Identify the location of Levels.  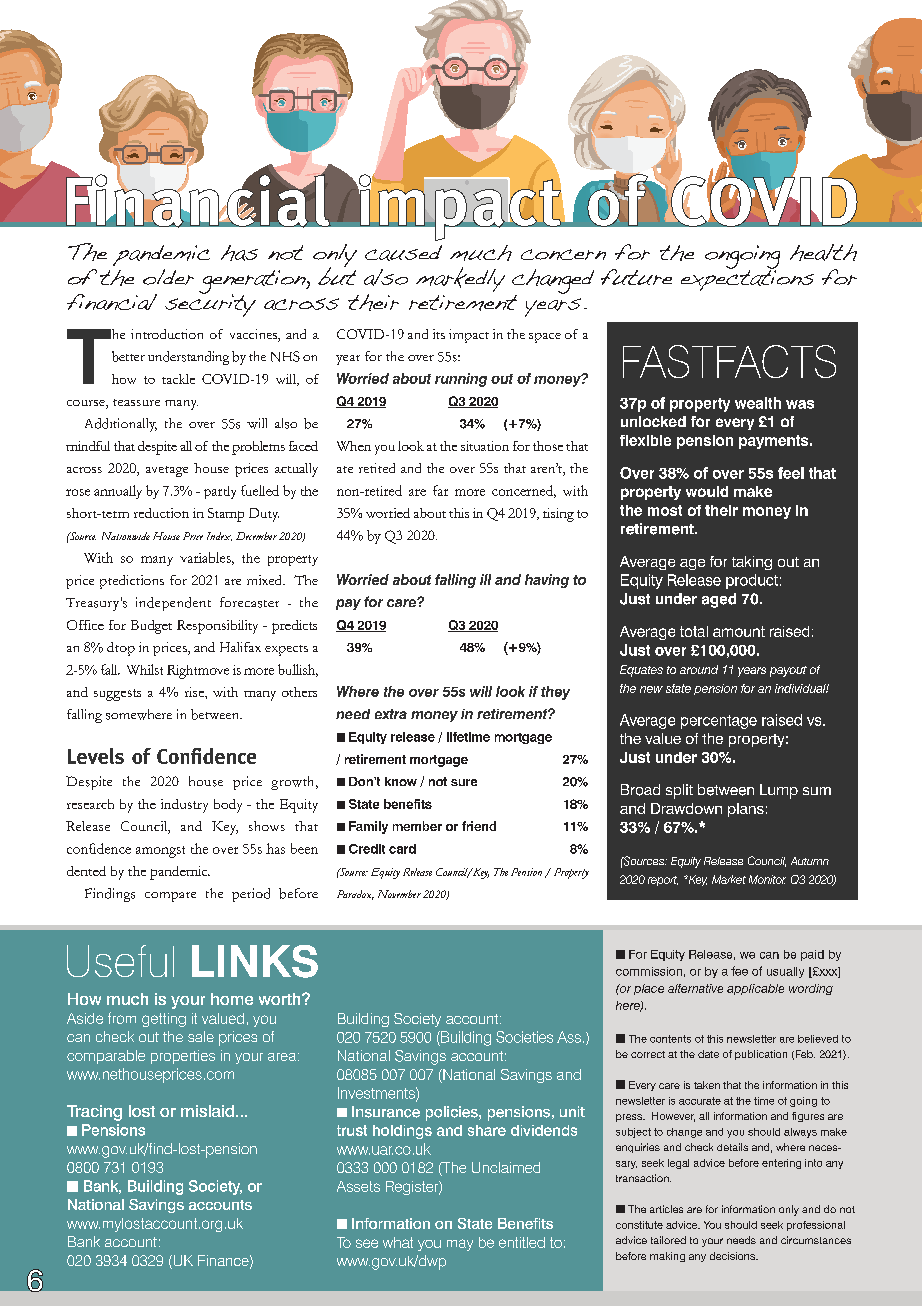
(96, 756).
